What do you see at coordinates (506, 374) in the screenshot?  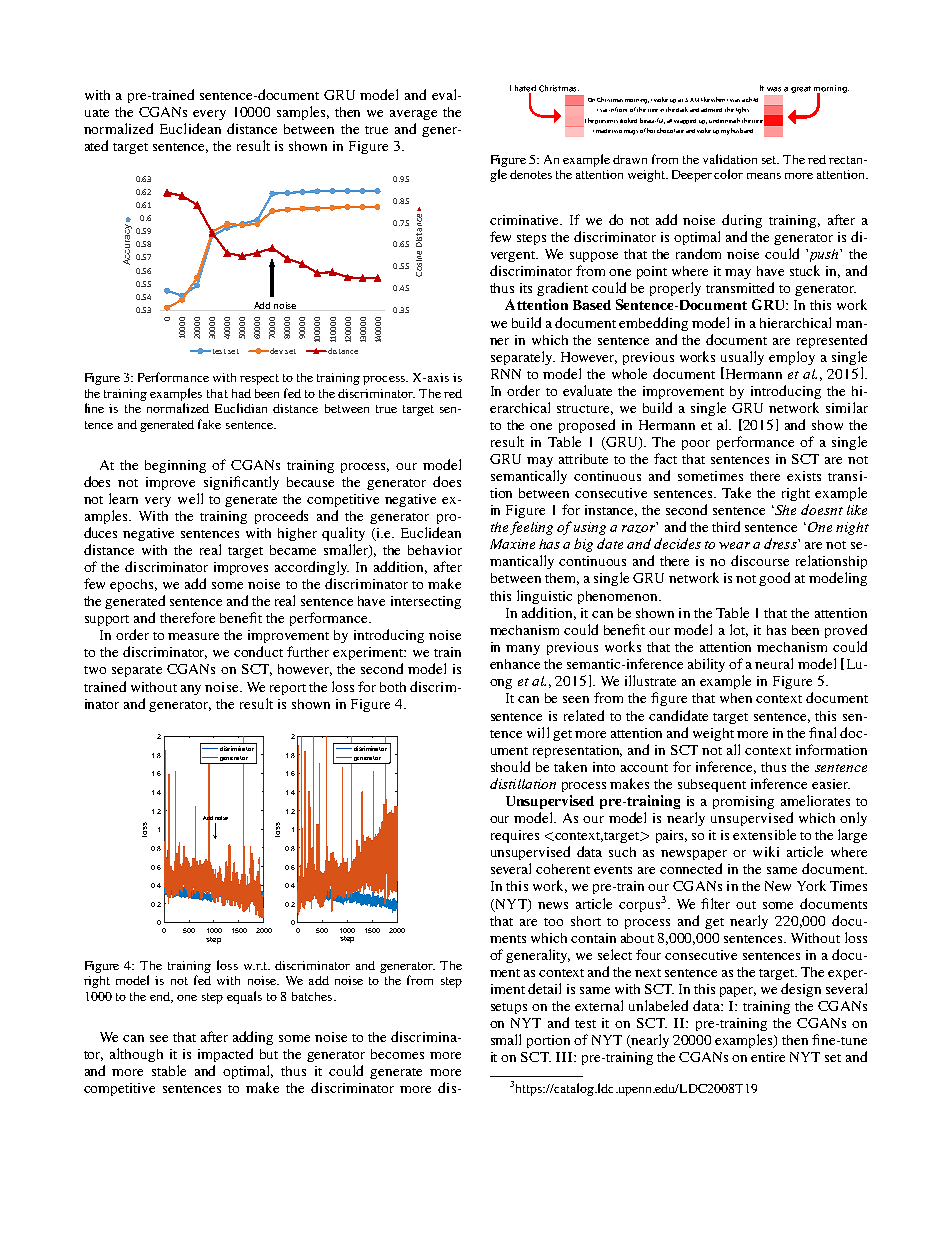 I see `RNN` at bounding box center [506, 374].
